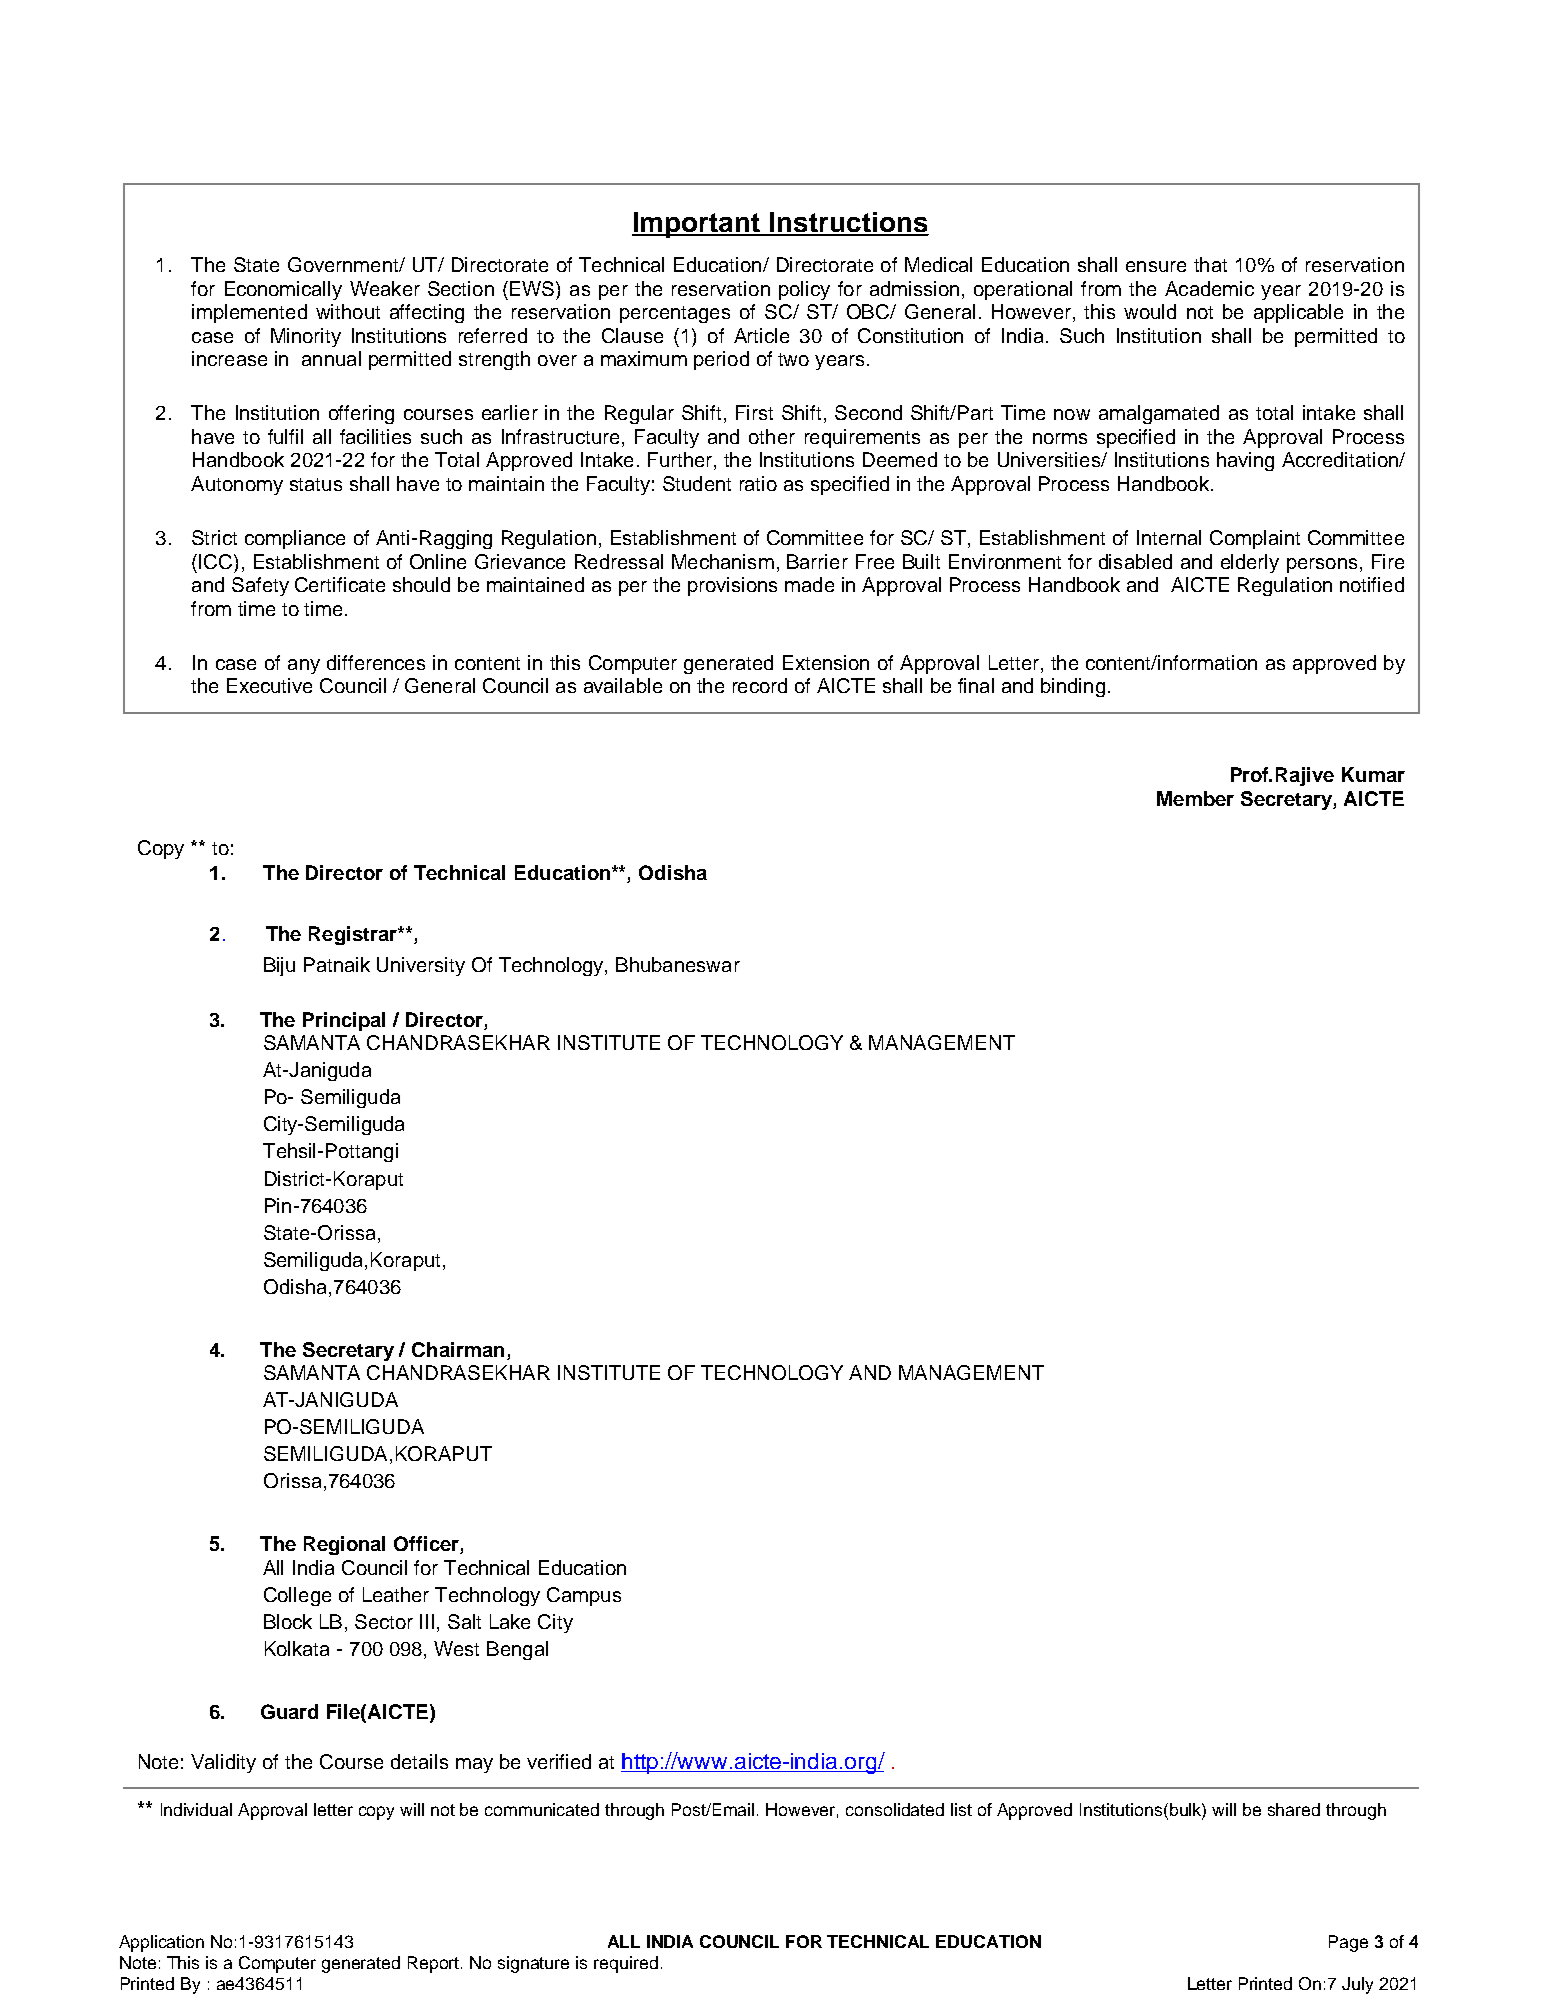 The height and width of the screenshot is (2014, 1556). I want to click on Bhubaneswar, so click(678, 964).
